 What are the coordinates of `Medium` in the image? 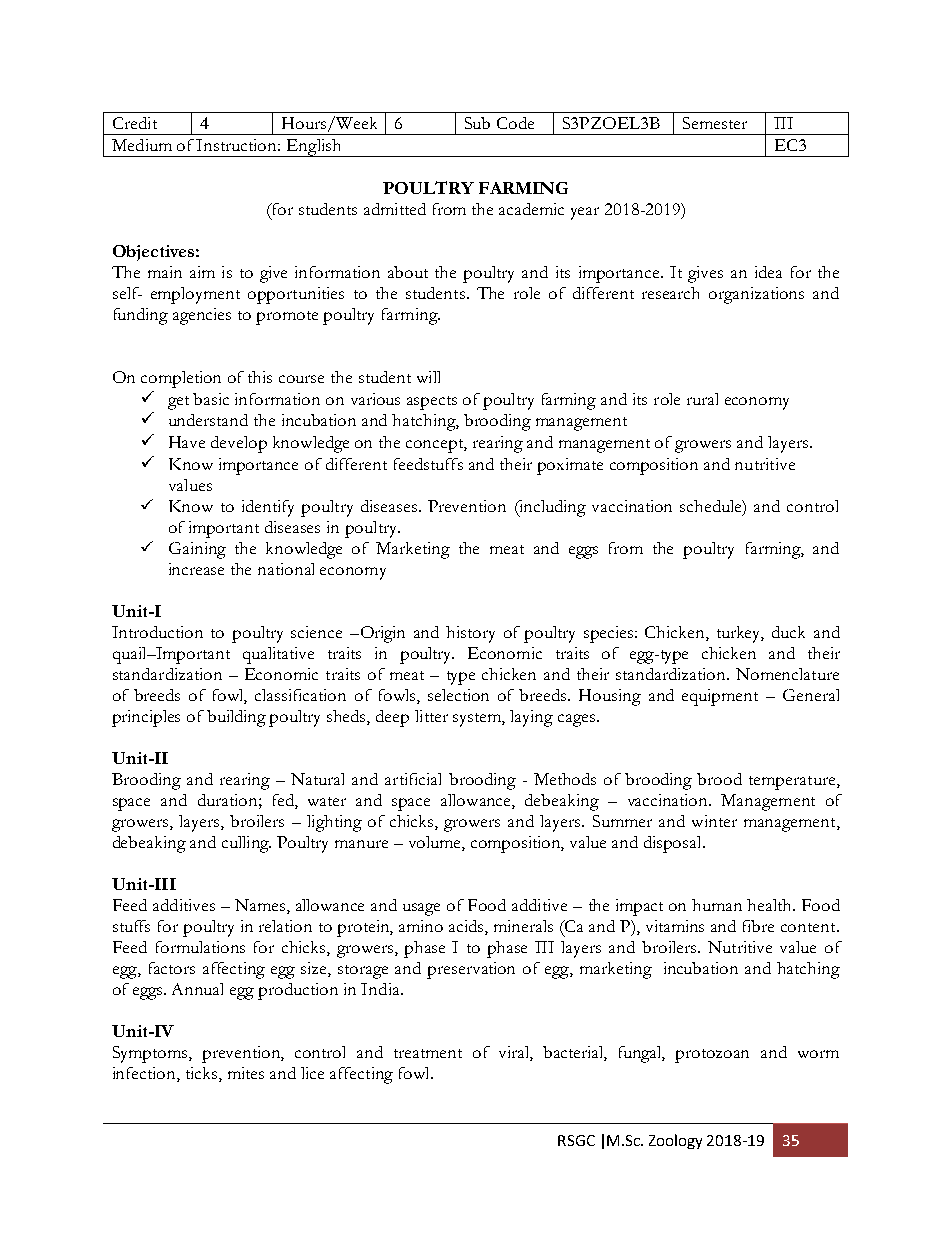 It's located at (142, 145).
